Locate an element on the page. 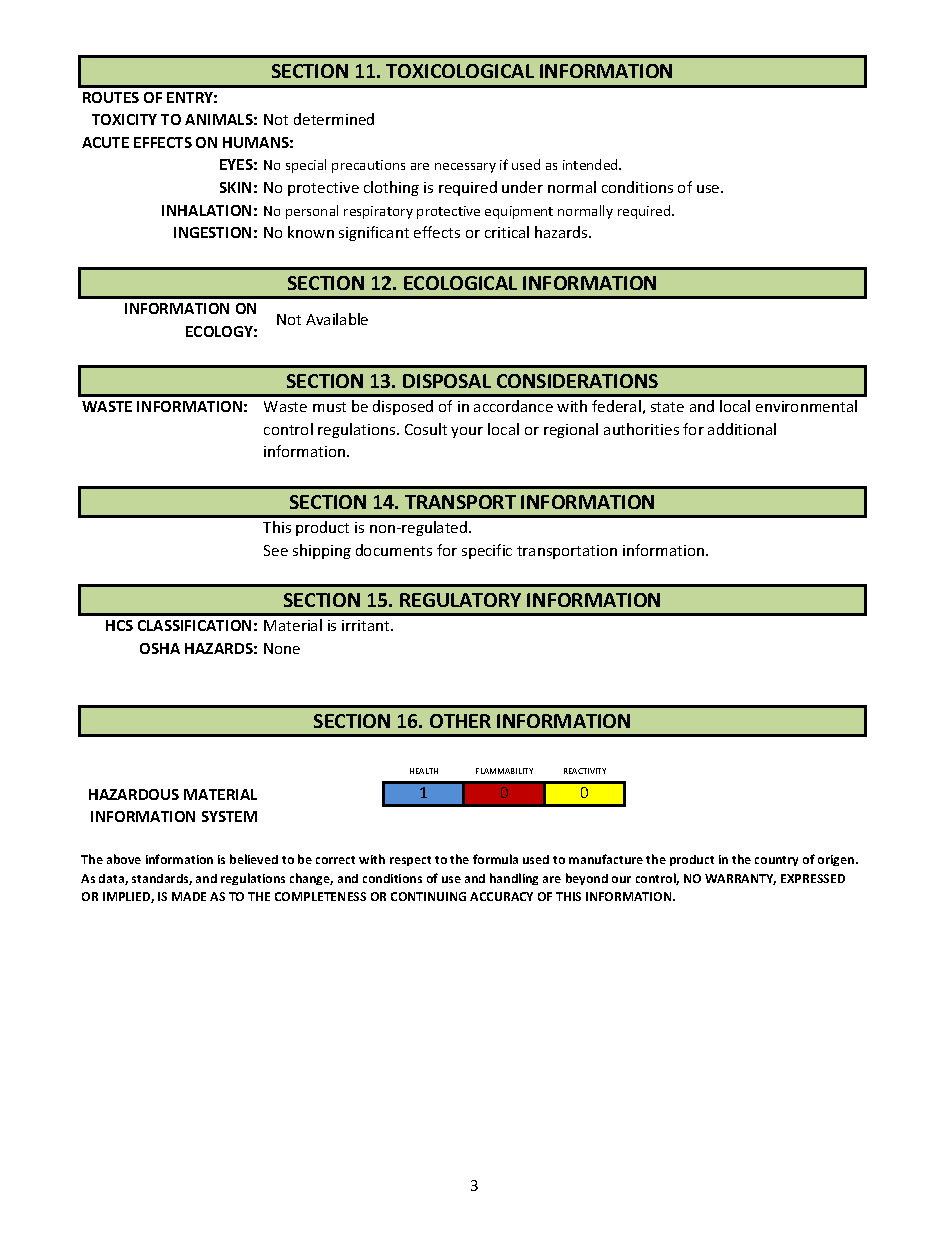  WARRANTY is located at coordinates (740, 879).
